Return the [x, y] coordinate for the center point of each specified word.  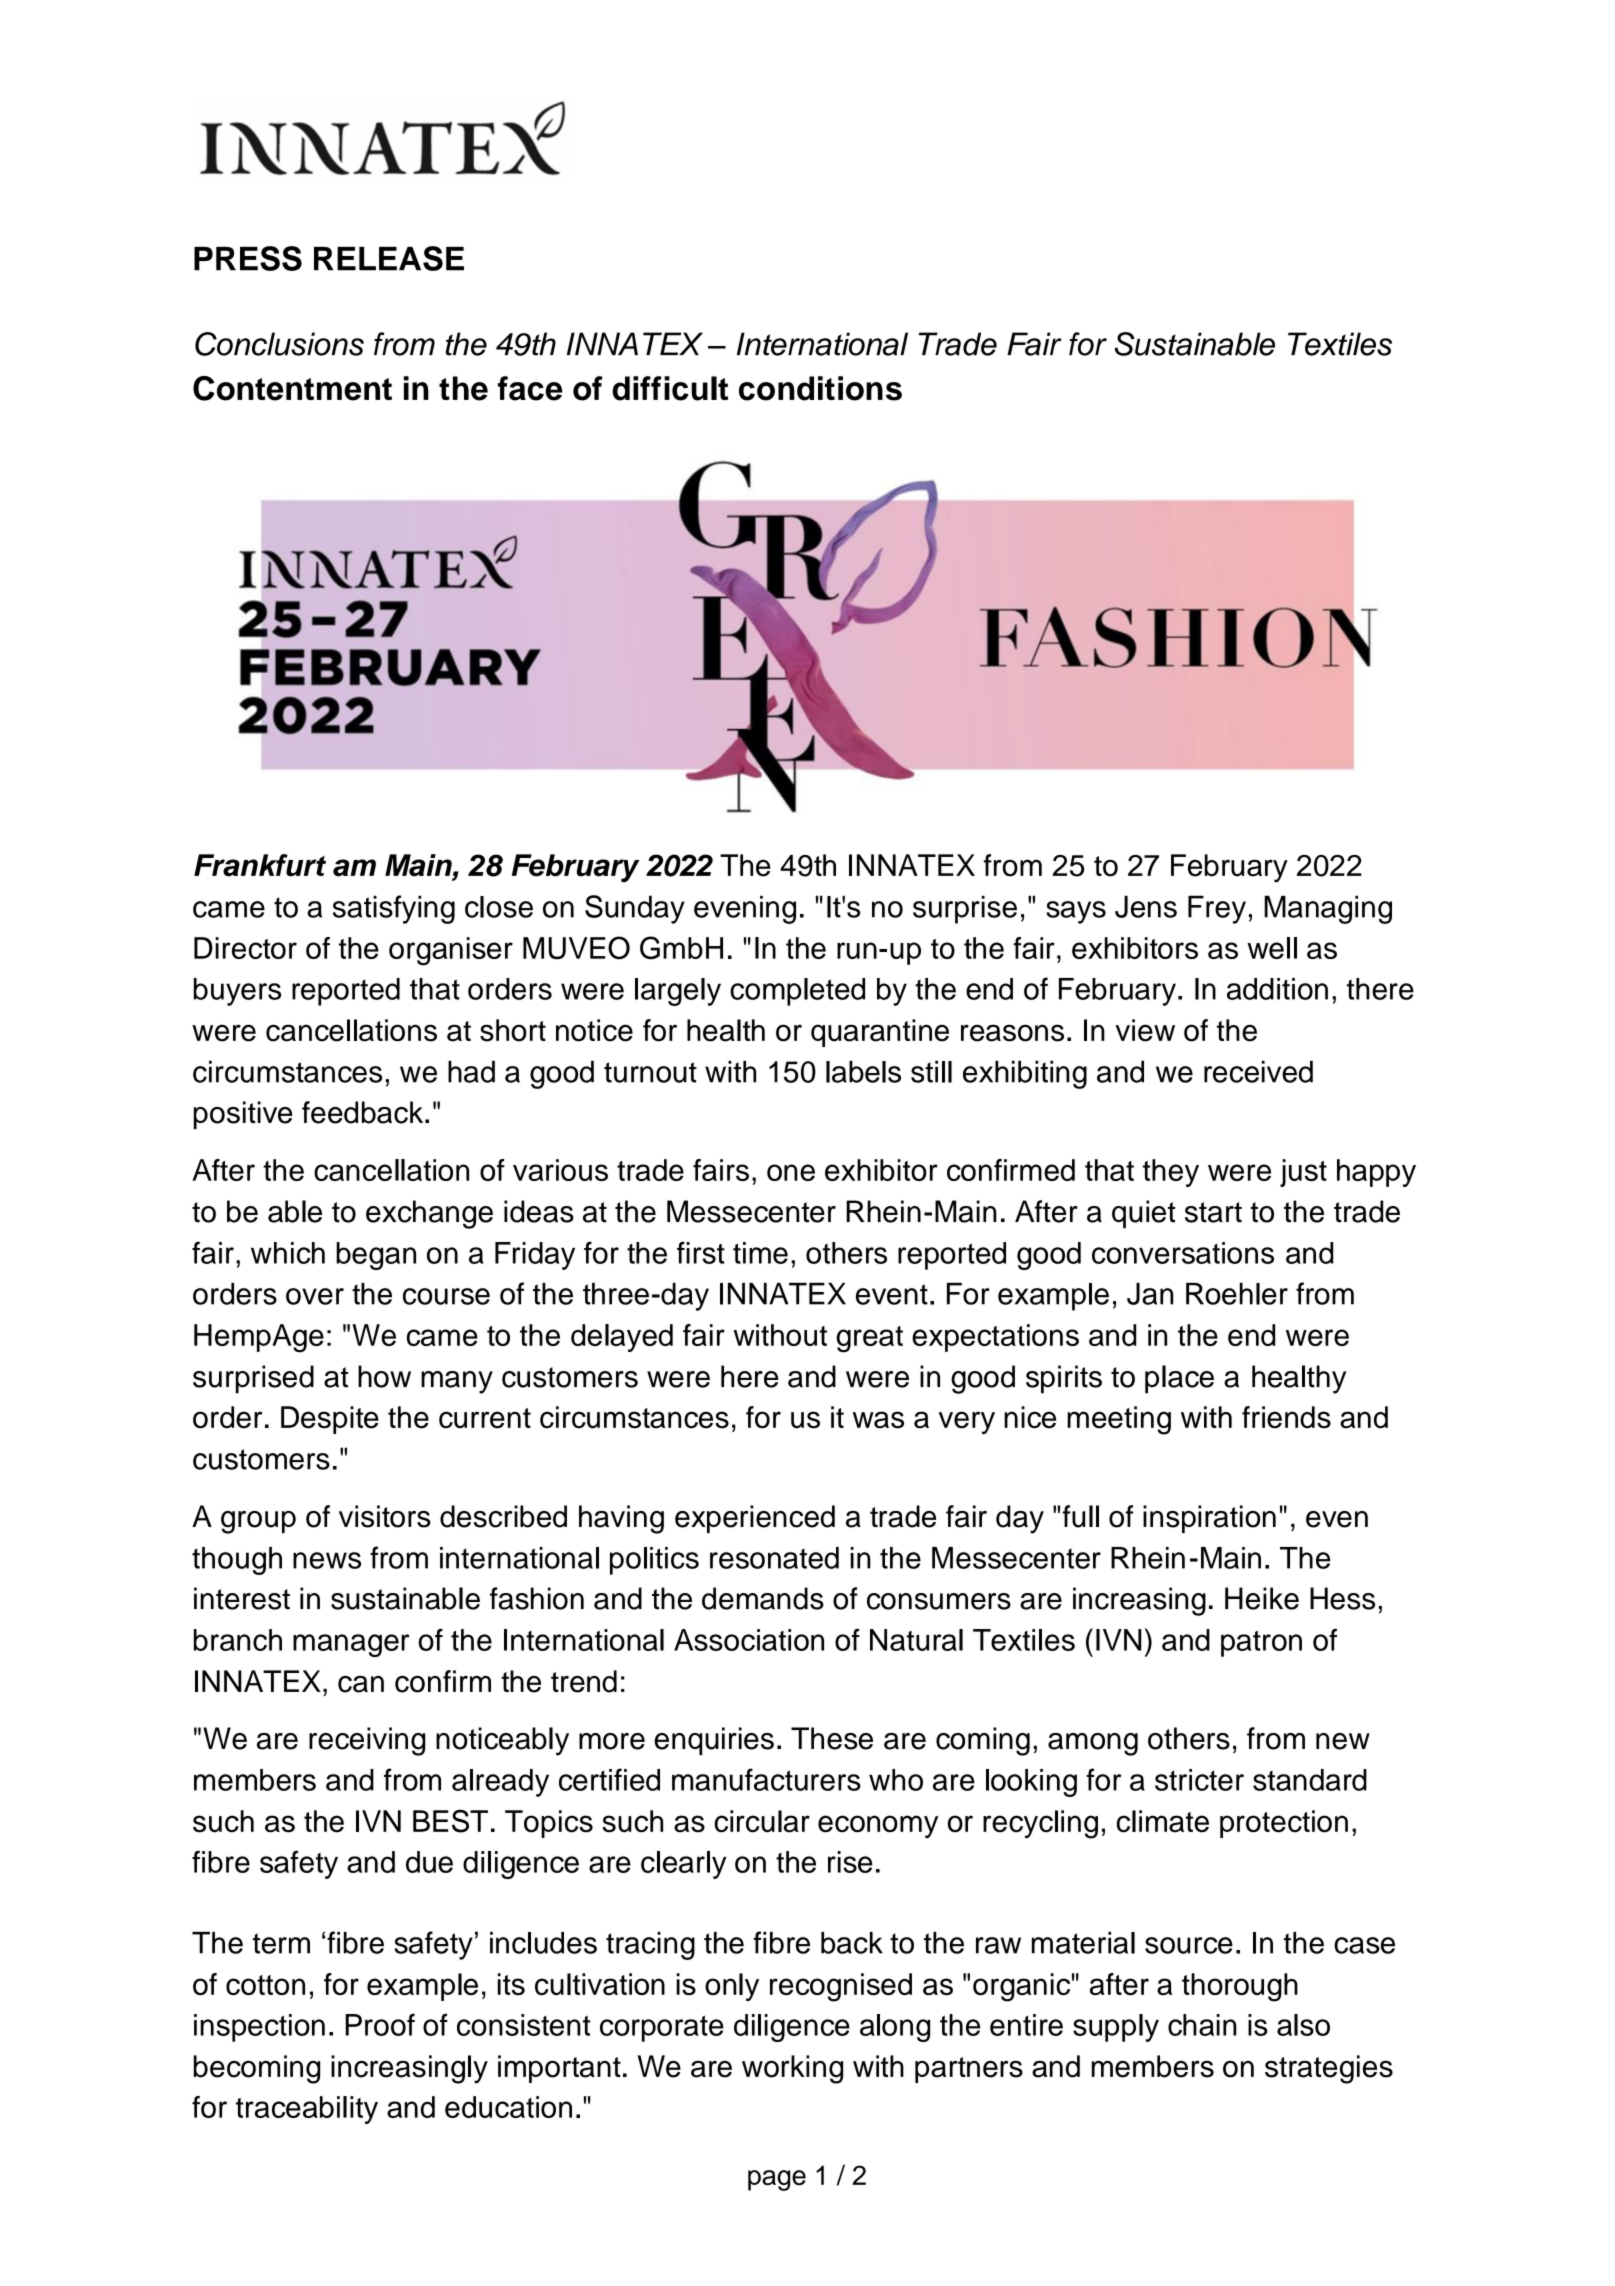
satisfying [394, 909]
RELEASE [389, 258]
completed [797, 992]
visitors [385, 1516]
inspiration [1209, 1519]
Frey [1217, 909]
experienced [755, 1519]
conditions [820, 388]
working [792, 2069]
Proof [380, 2024]
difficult [670, 388]
